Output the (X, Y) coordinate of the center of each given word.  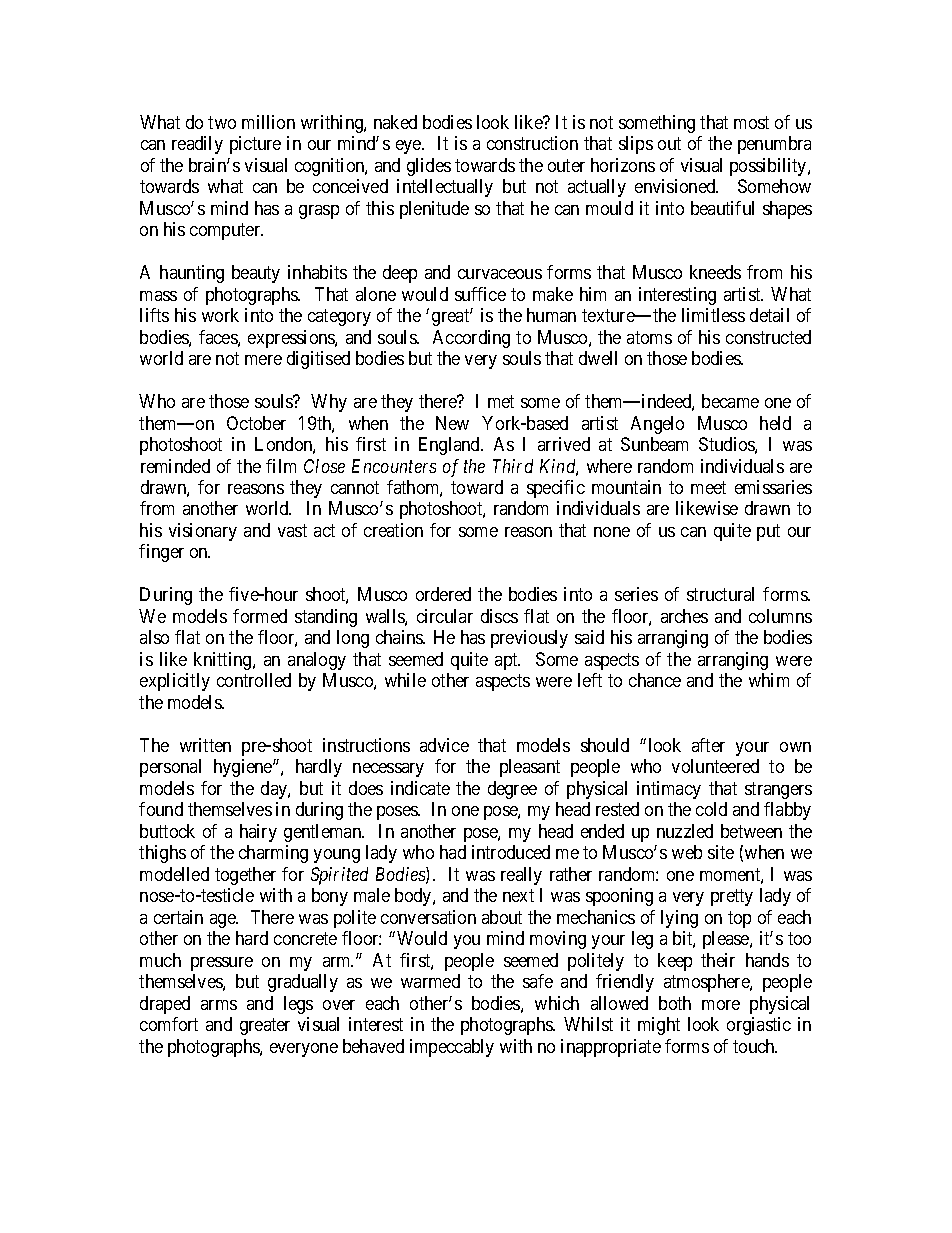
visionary (203, 532)
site (721, 852)
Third (513, 466)
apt (507, 661)
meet (708, 487)
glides (429, 167)
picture (255, 145)
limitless (713, 315)
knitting (224, 661)
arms (219, 1005)
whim (769, 680)
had (453, 852)
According (471, 339)
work (220, 315)
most (751, 122)
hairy (258, 833)
